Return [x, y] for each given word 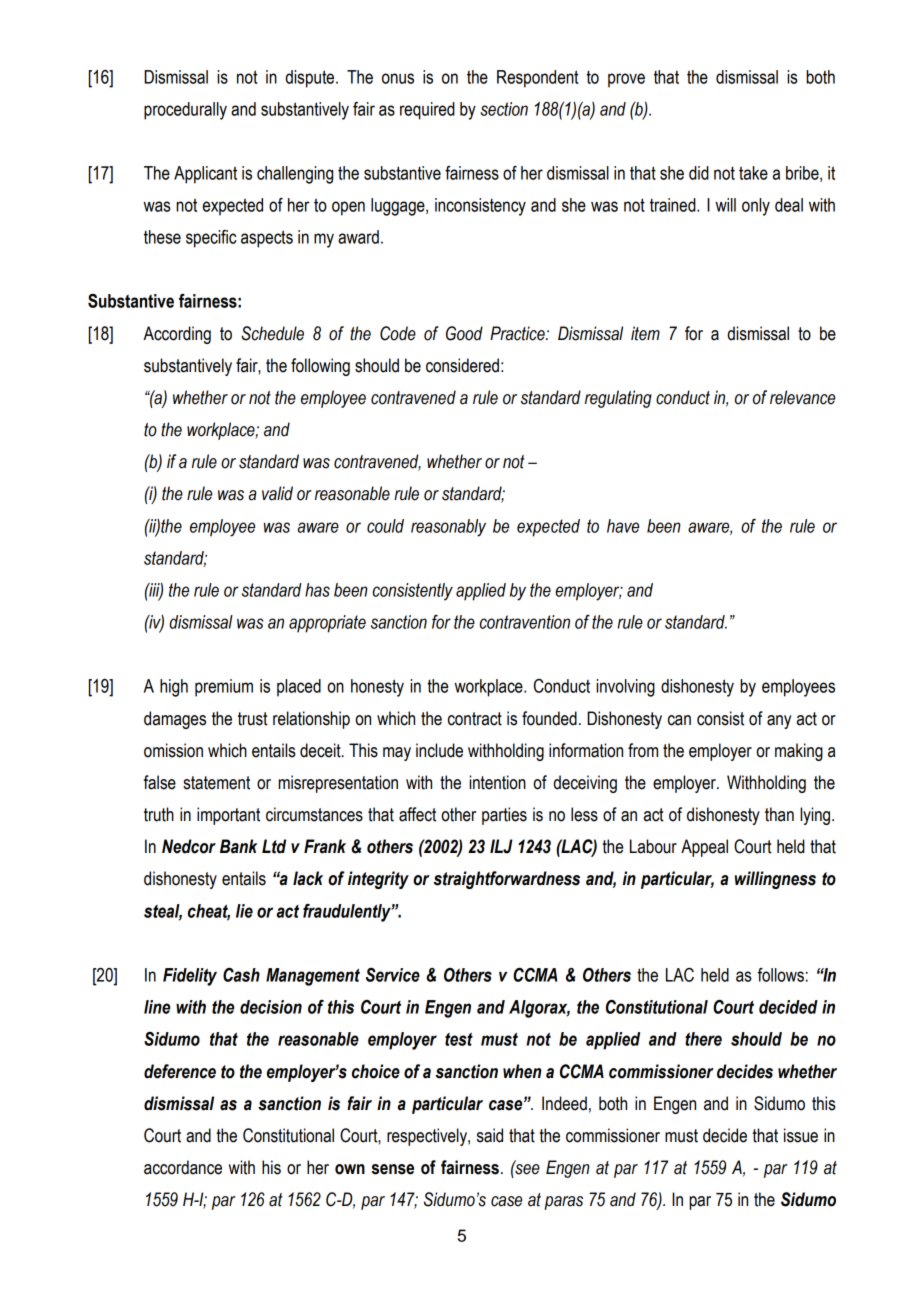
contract [475, 719]
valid [277, 493]
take [753, 173]
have [623, 526]
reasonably [448, 528]
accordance [183, 1167]
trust [253, 719]
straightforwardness [506, 880]
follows [781, 975]
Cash [241, 975]
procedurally [185, 111]
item [645, 333]
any [779, 722]
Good [464, 333]
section [504, 109]
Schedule [272, 333]
